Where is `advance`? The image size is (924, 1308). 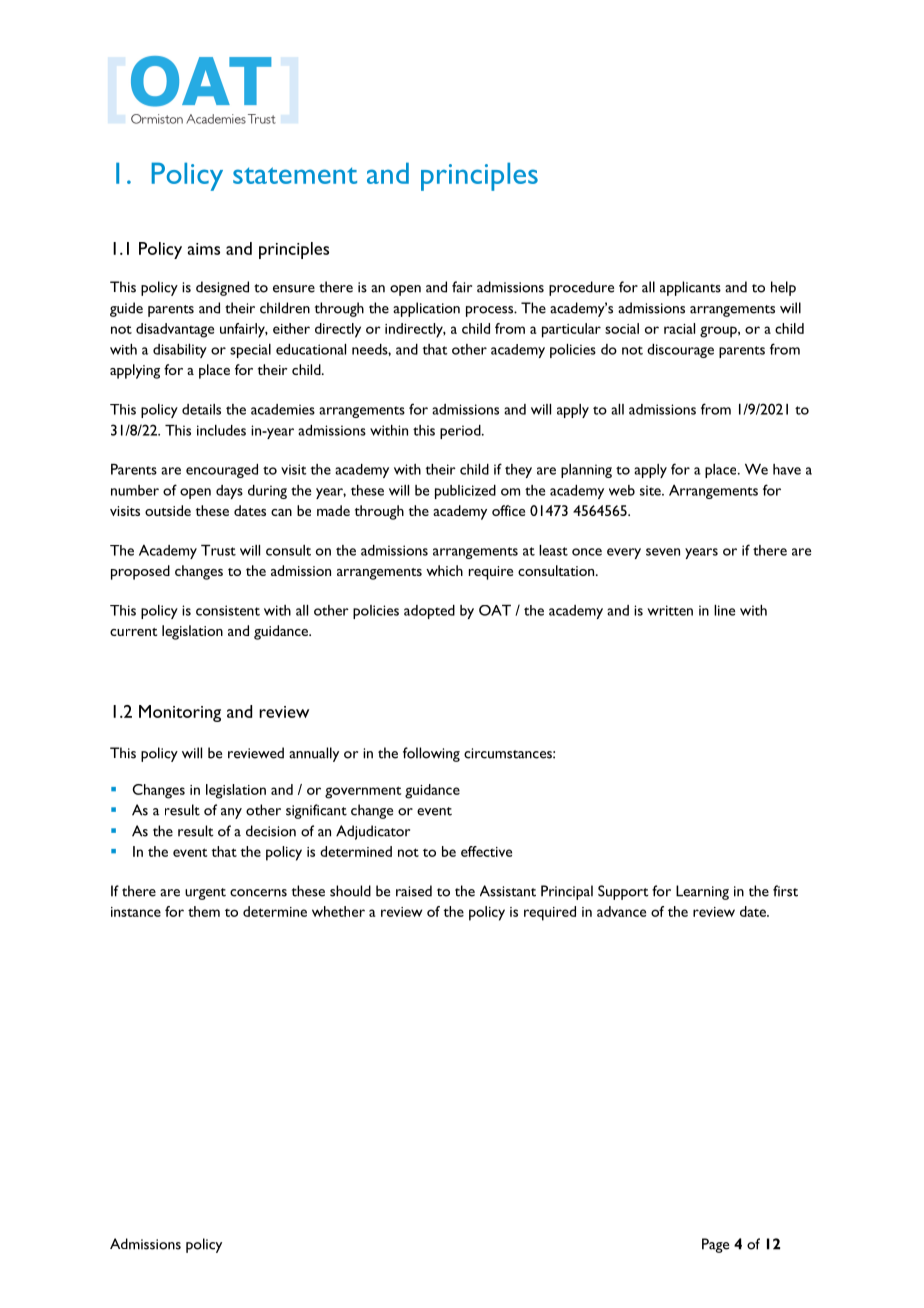
advance is located at coordinates (621, 911).
